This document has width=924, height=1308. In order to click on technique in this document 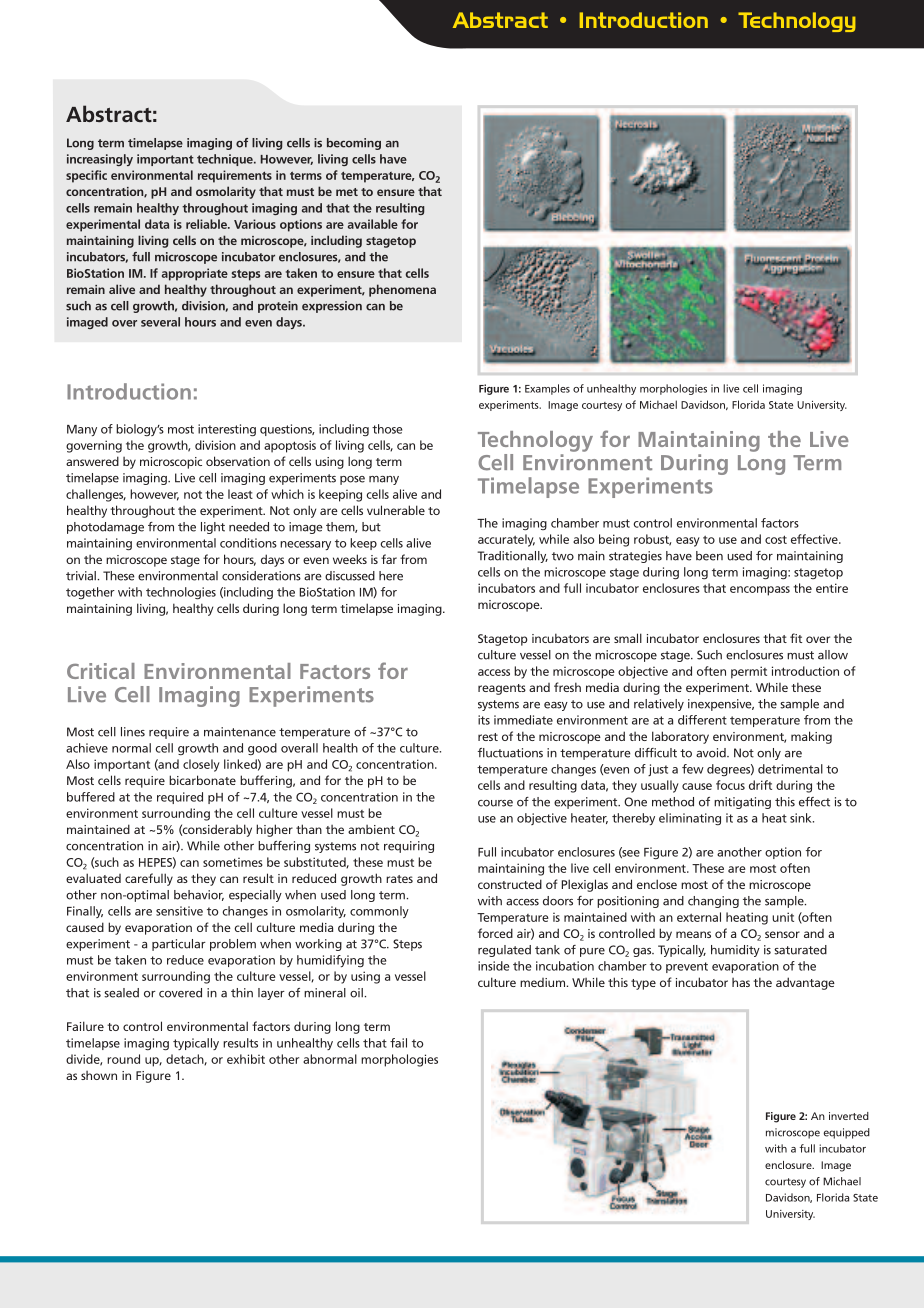, I will do `click(226, 160)`.
